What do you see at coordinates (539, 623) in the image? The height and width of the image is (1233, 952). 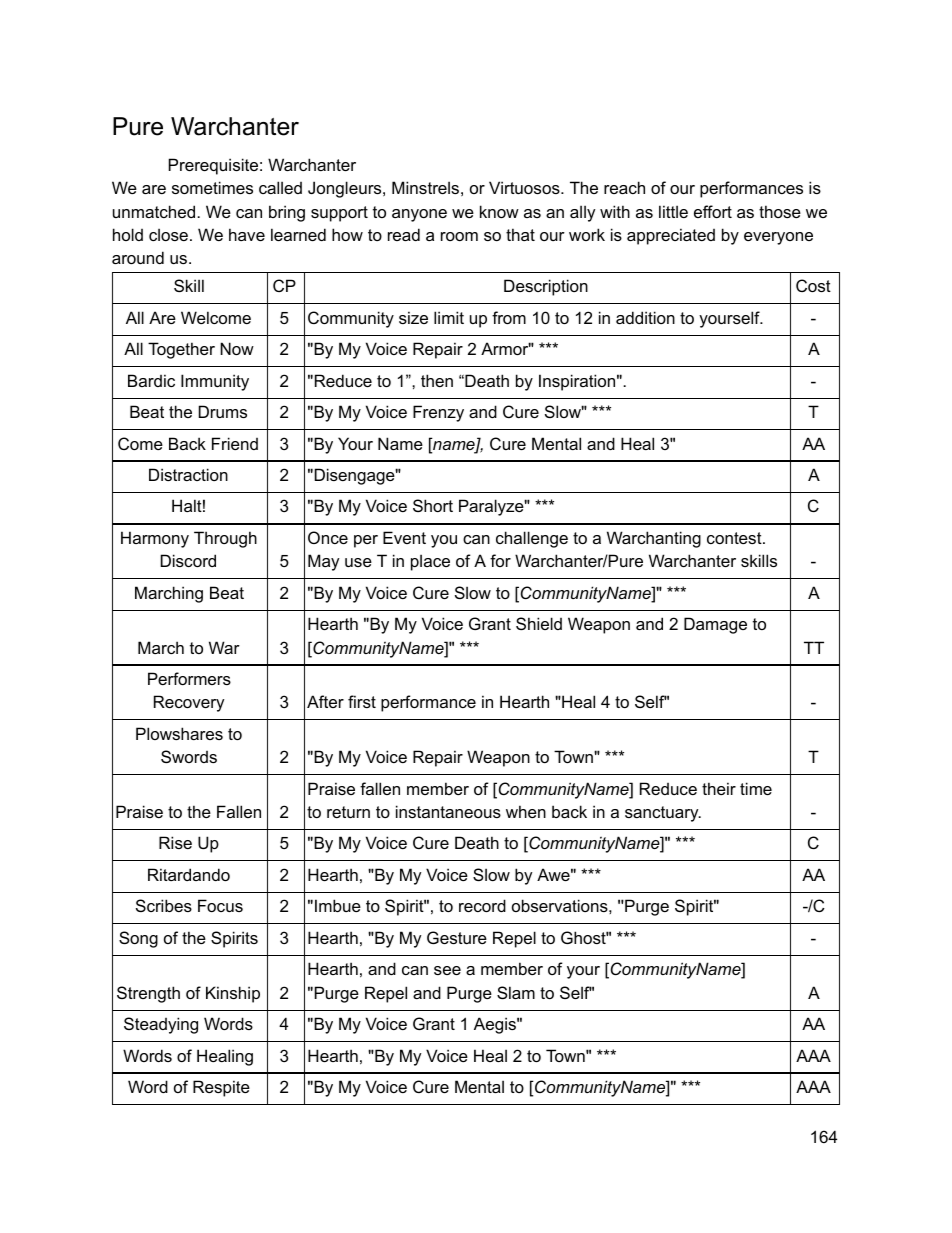 I see `Shield` at bounding box center [539, 623].
